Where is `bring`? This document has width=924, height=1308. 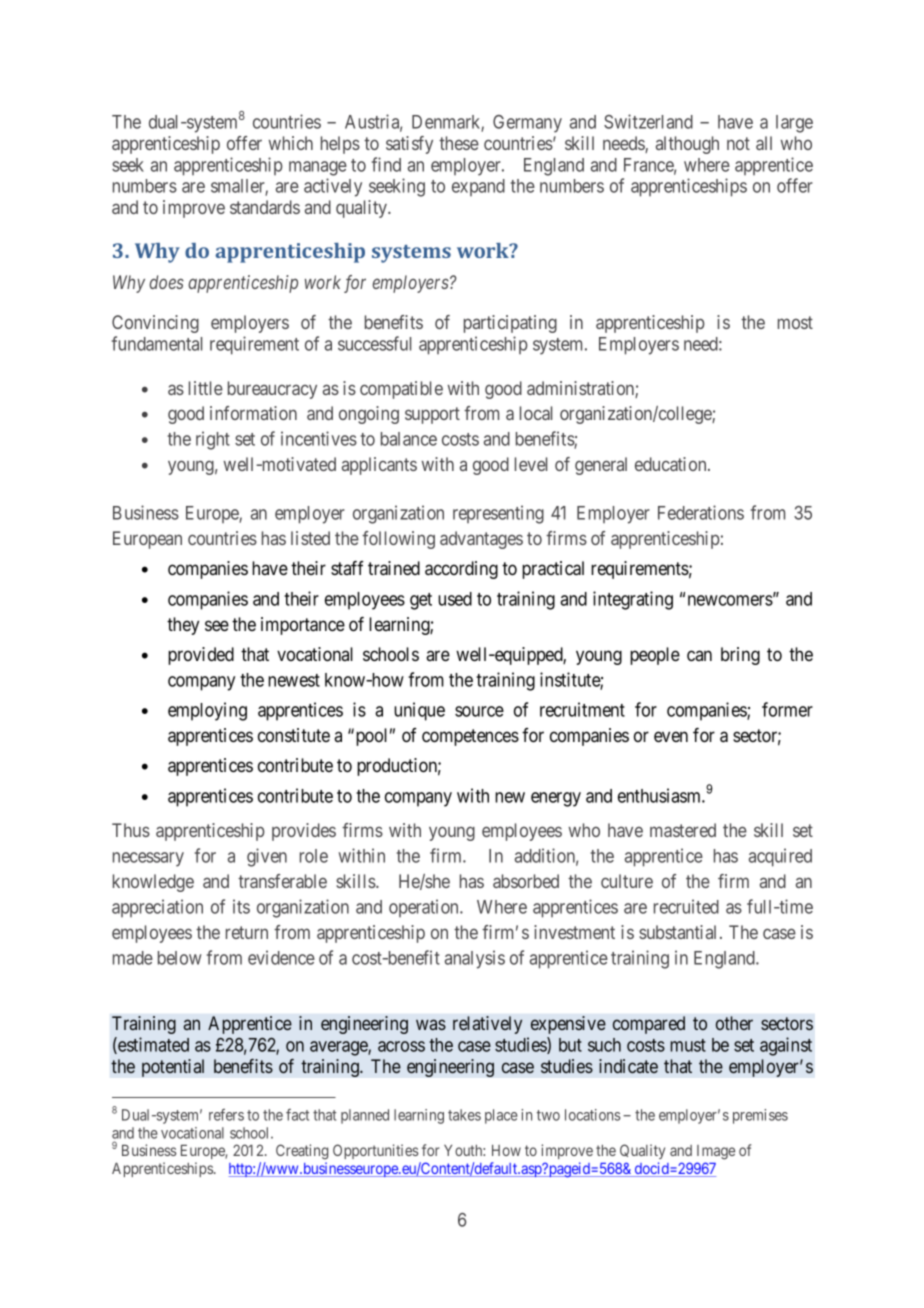 bring is located at coordinates (740, 656).
